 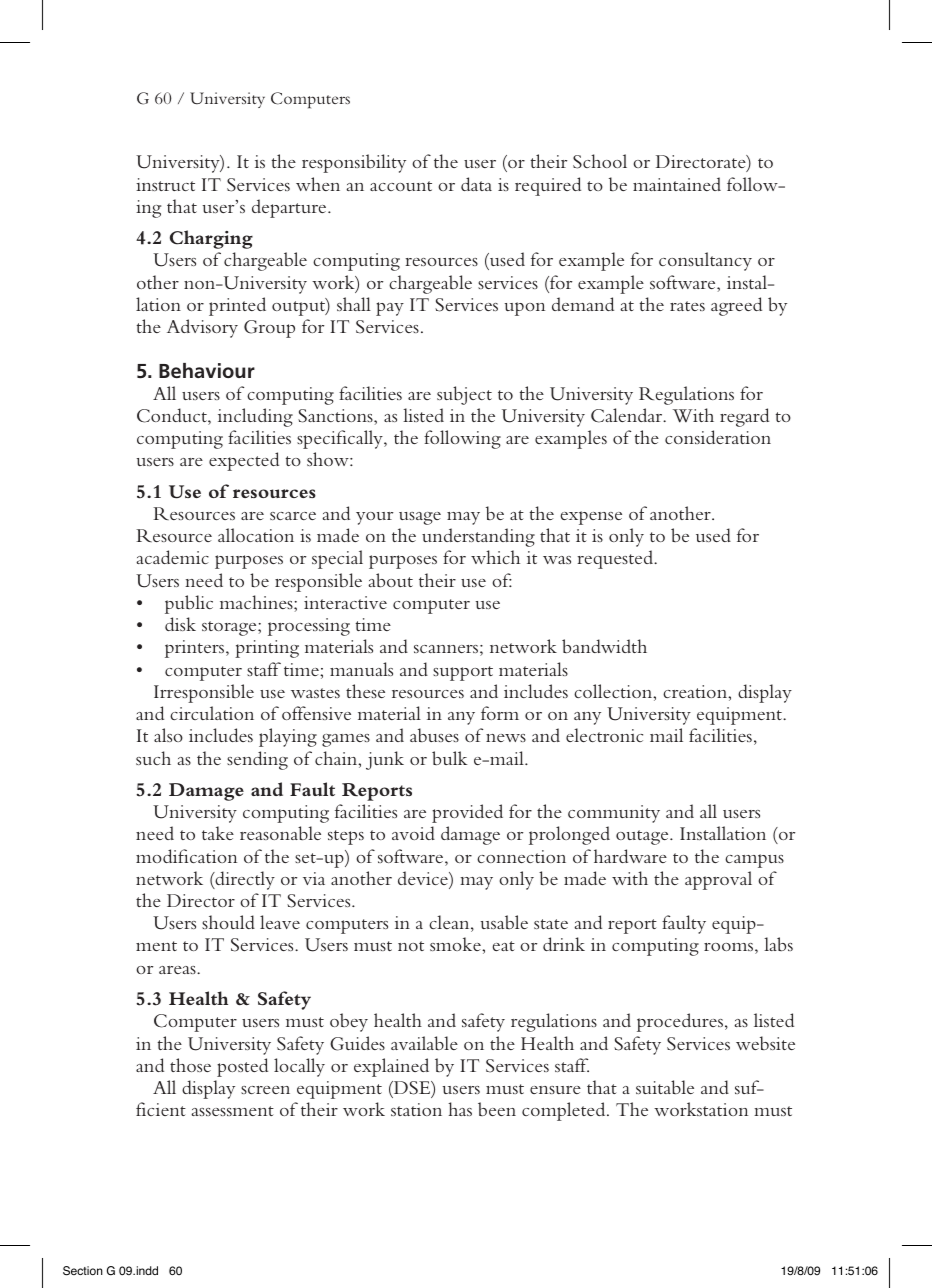 What do you see at coordinates (83, 1271) in the document?
I see `Section` at bounding box center [83, 1271].
